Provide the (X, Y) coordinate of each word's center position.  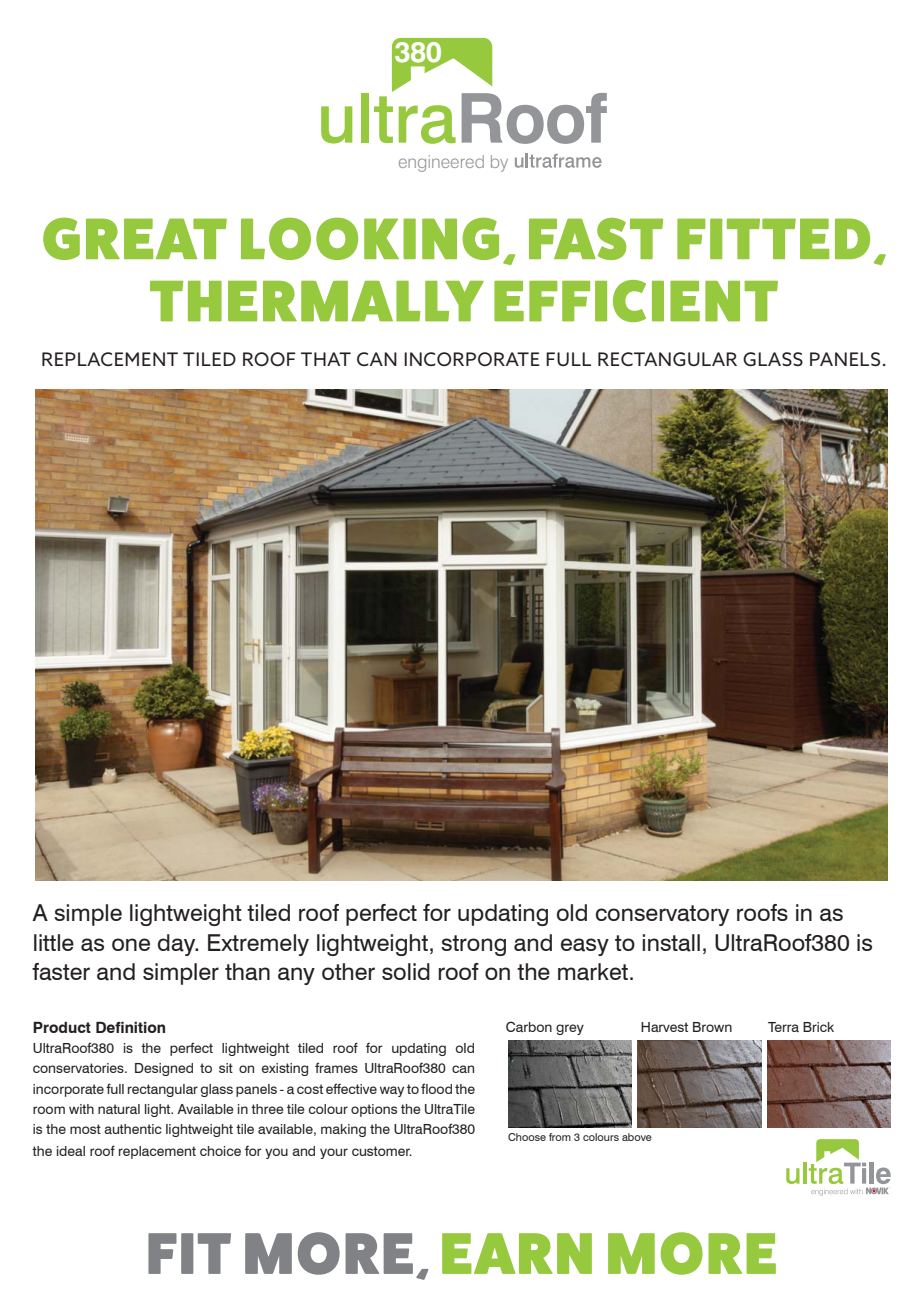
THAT (326, 359)
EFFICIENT (636, 301)
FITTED (773, 238)
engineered (441, 163)
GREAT (135, 239)
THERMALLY (317, 301)
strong (473, 945)
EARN (517, 1253)
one (131, 944)
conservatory (662, 915)
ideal (71, 1151)
